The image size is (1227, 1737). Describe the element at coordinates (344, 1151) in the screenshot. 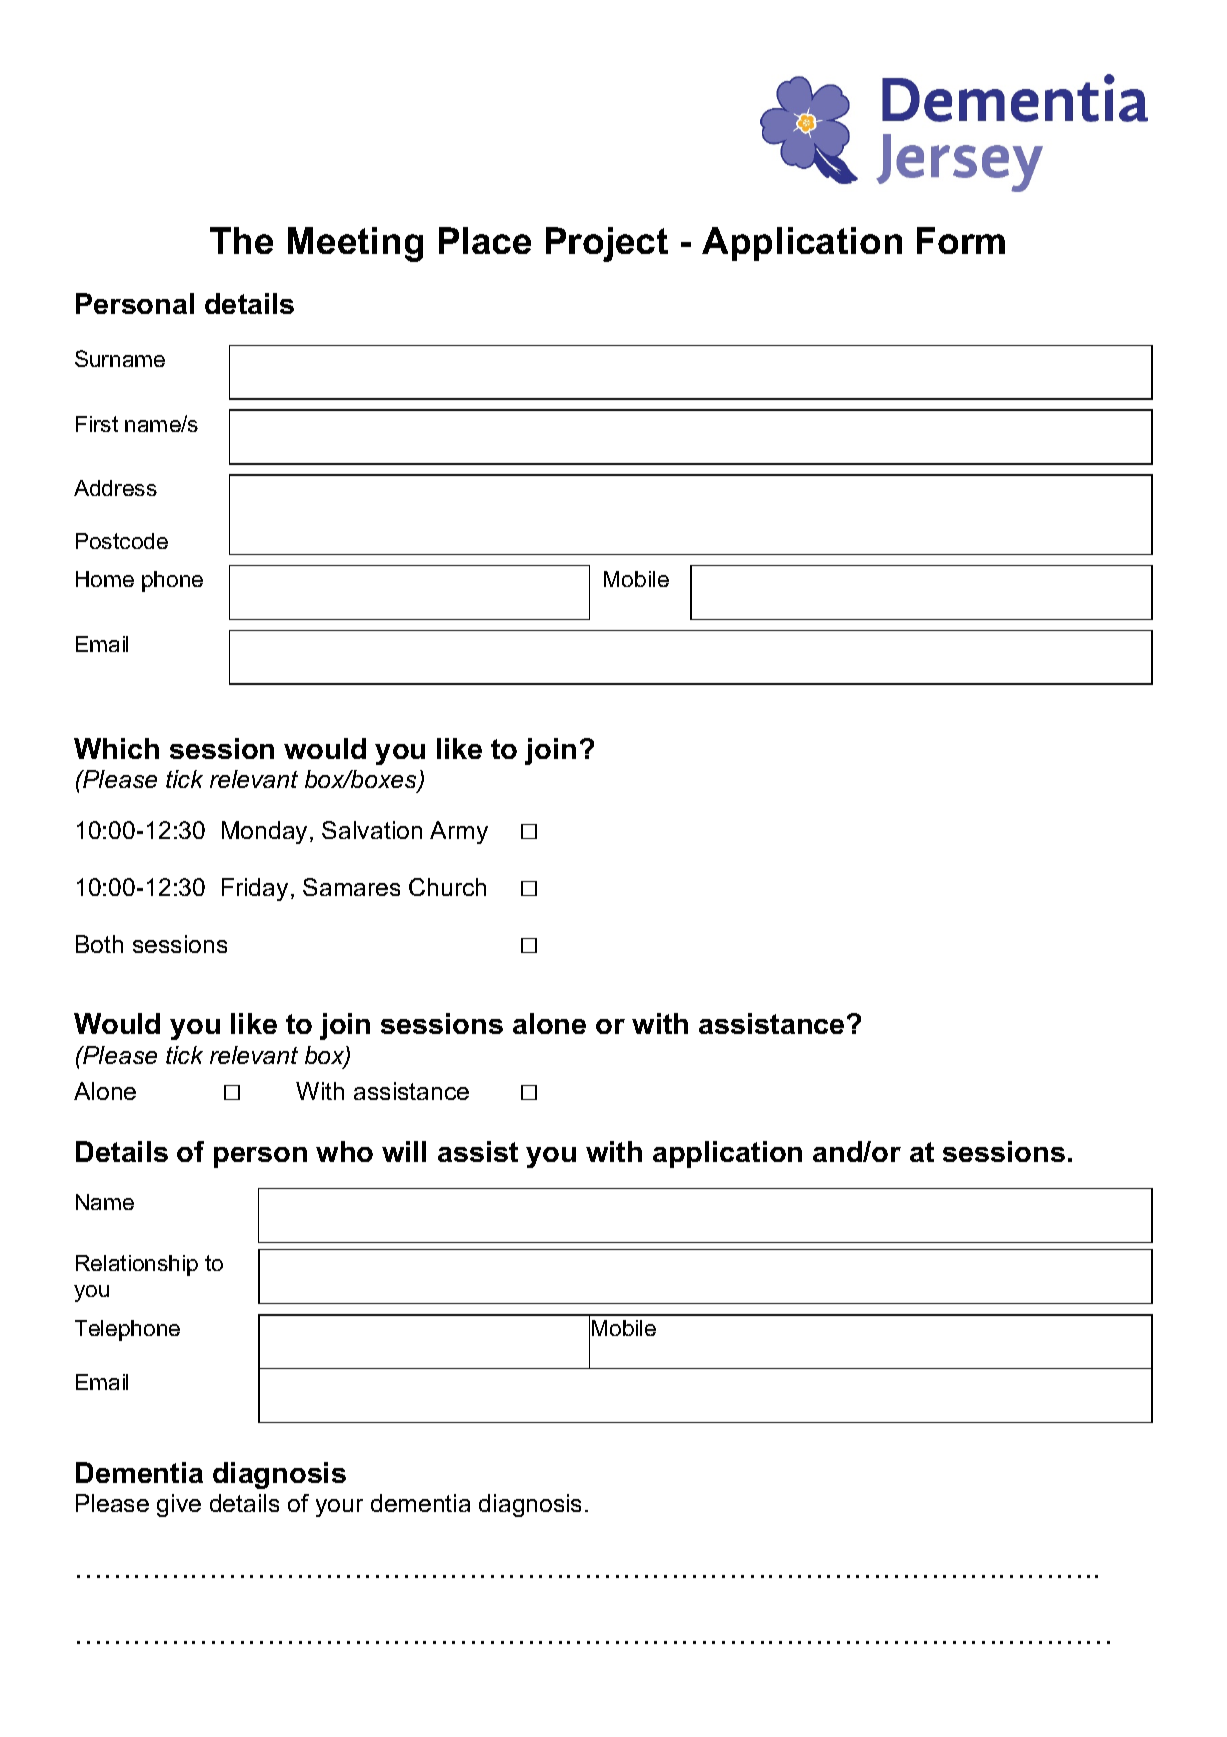

I see `who` at that location.
